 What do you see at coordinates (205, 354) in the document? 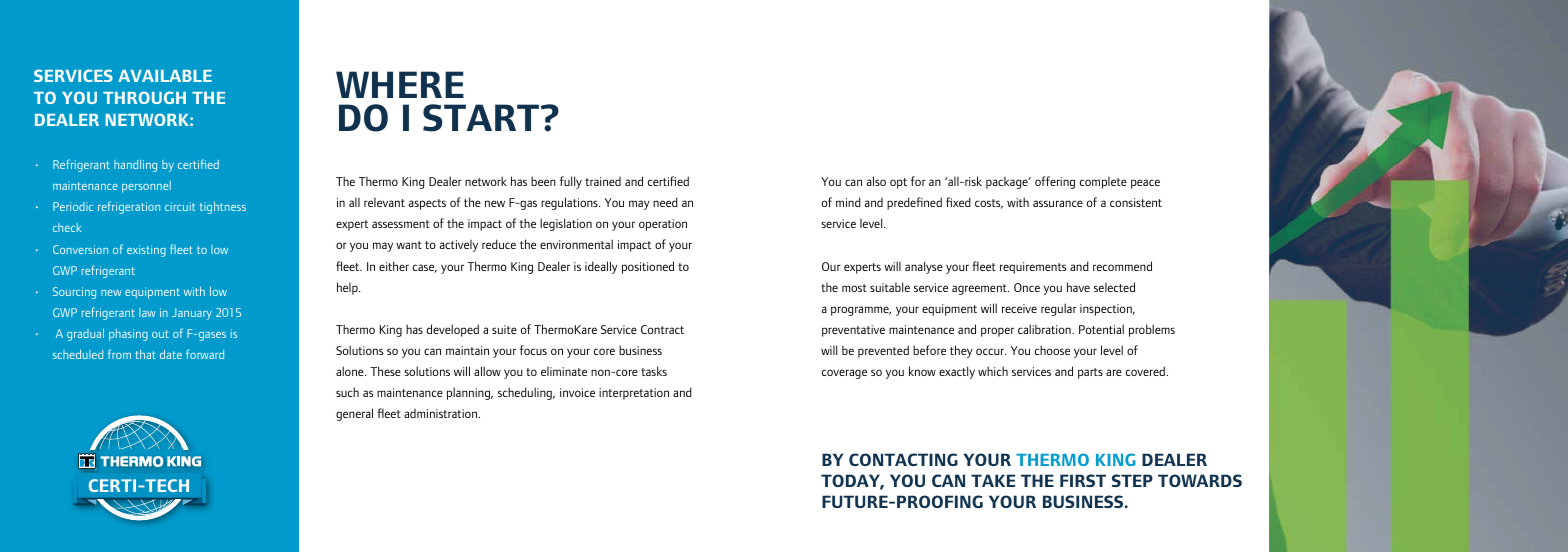
I see `forward` at bounding box center [205, 354].
